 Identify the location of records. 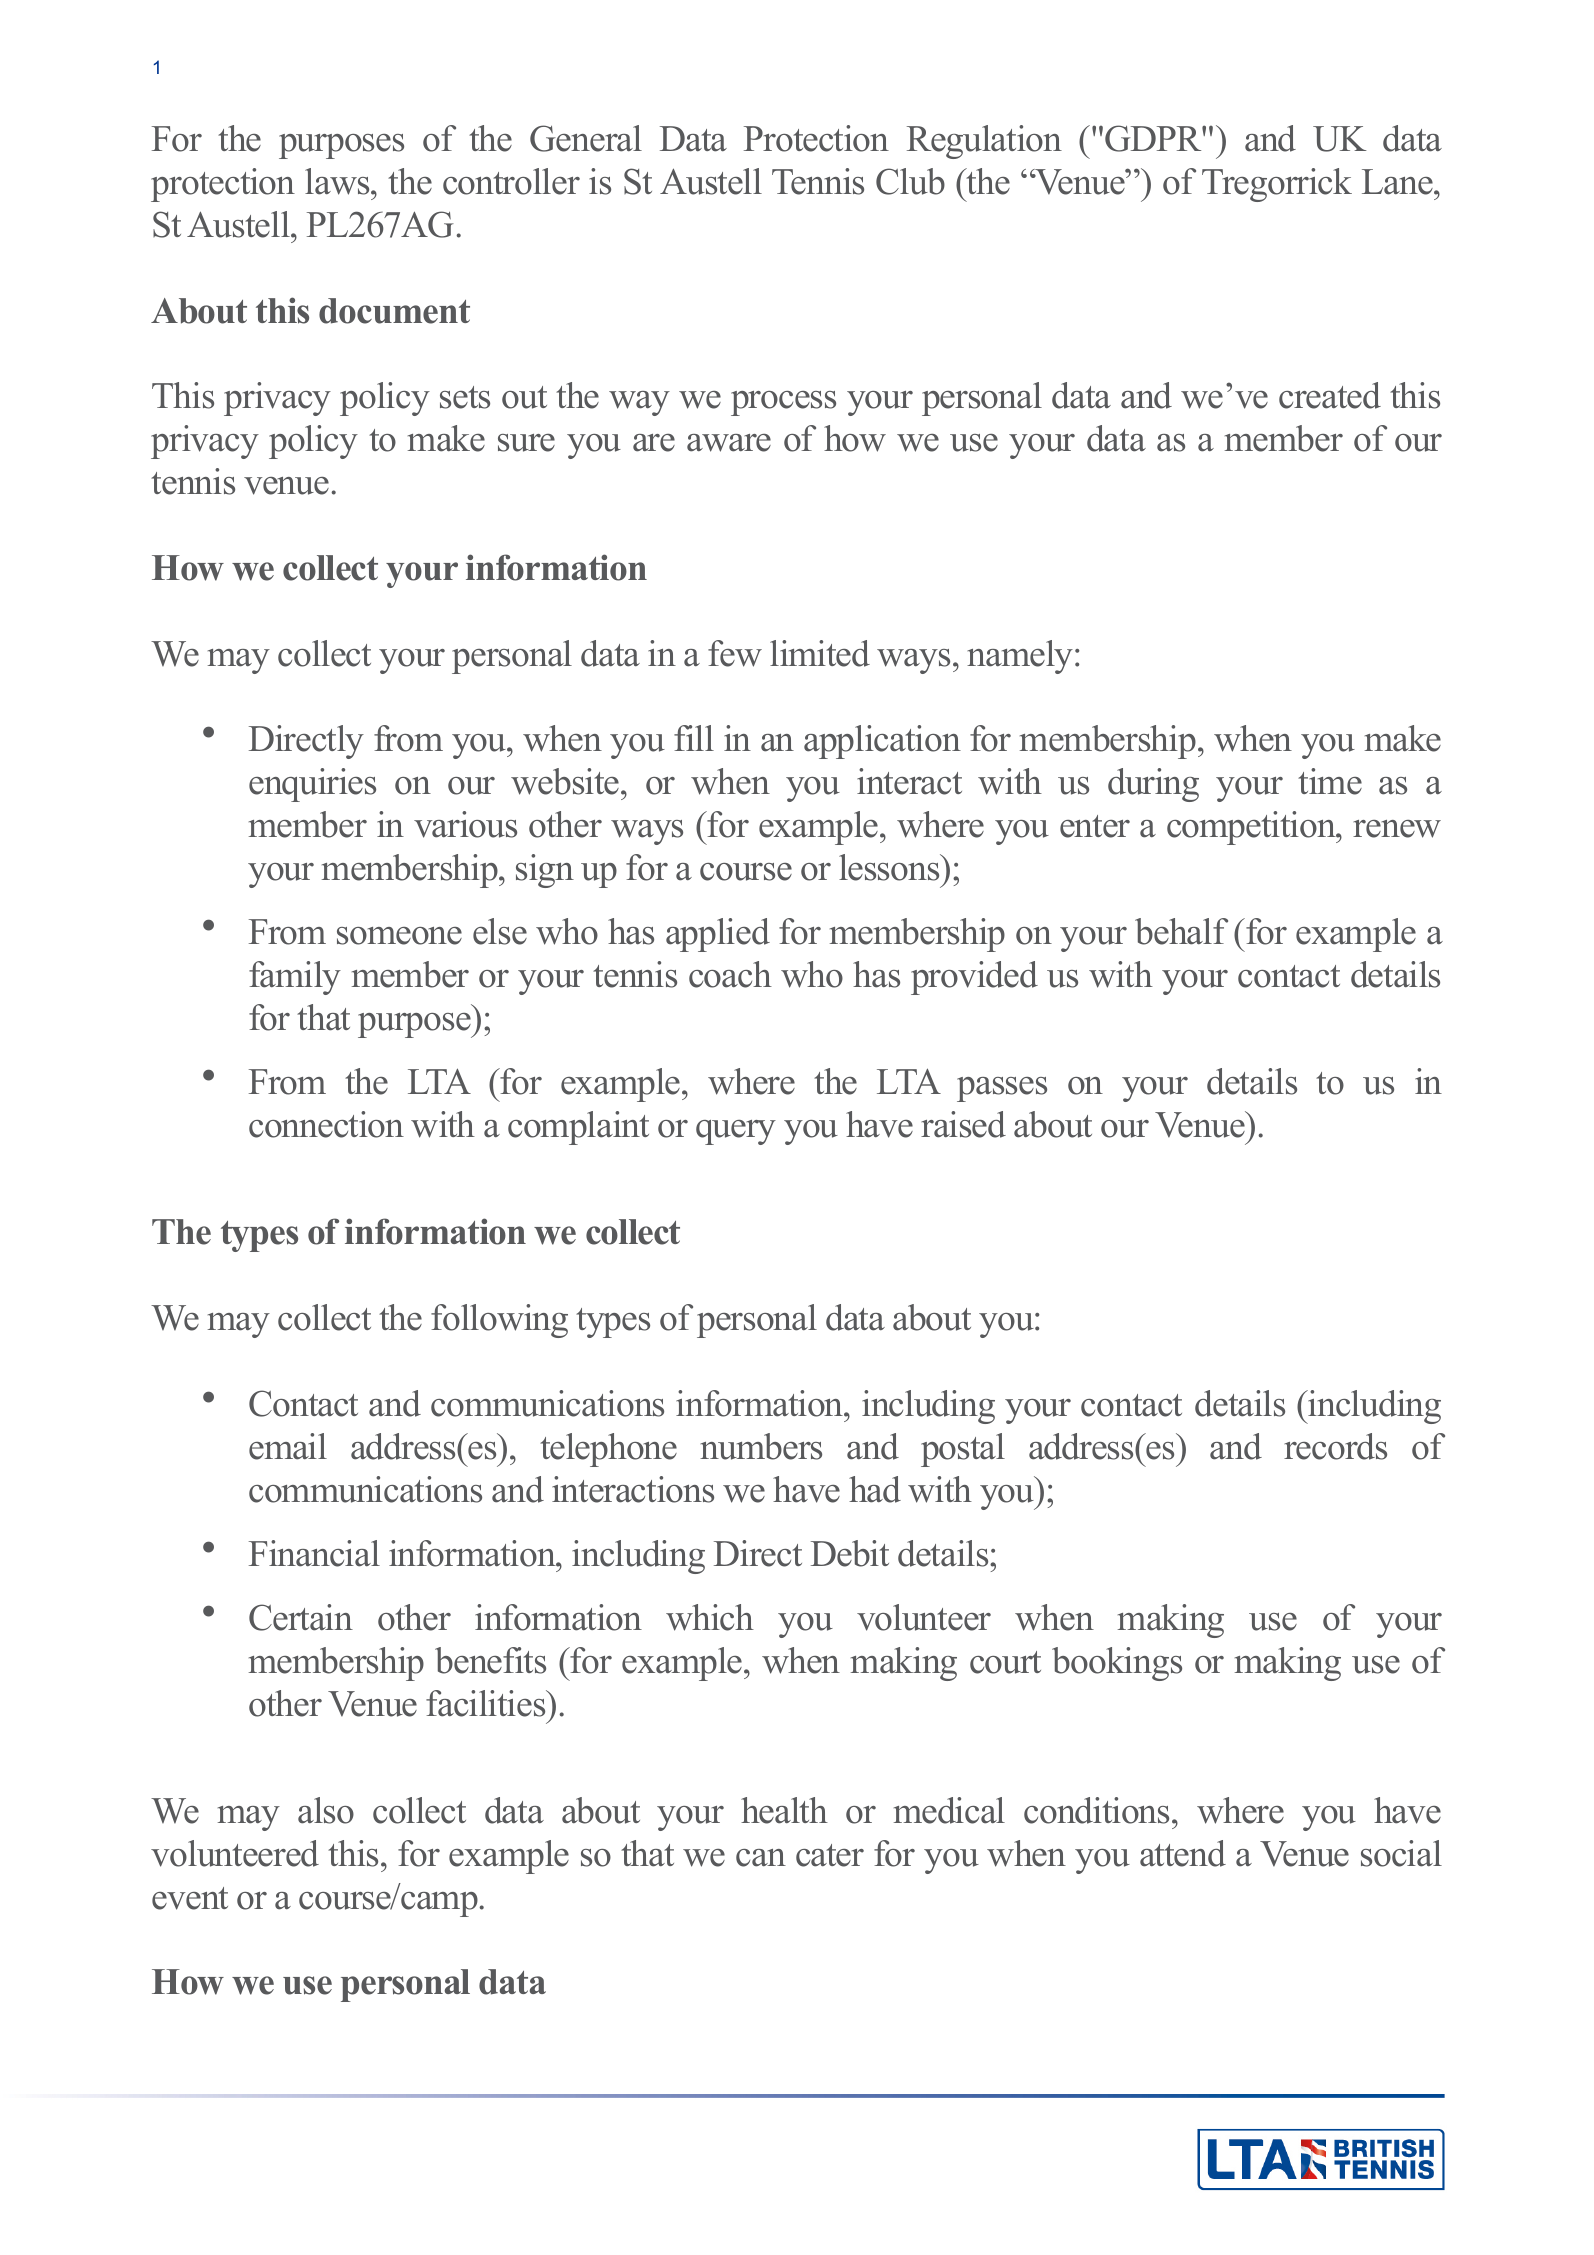
(1335, 1446).
